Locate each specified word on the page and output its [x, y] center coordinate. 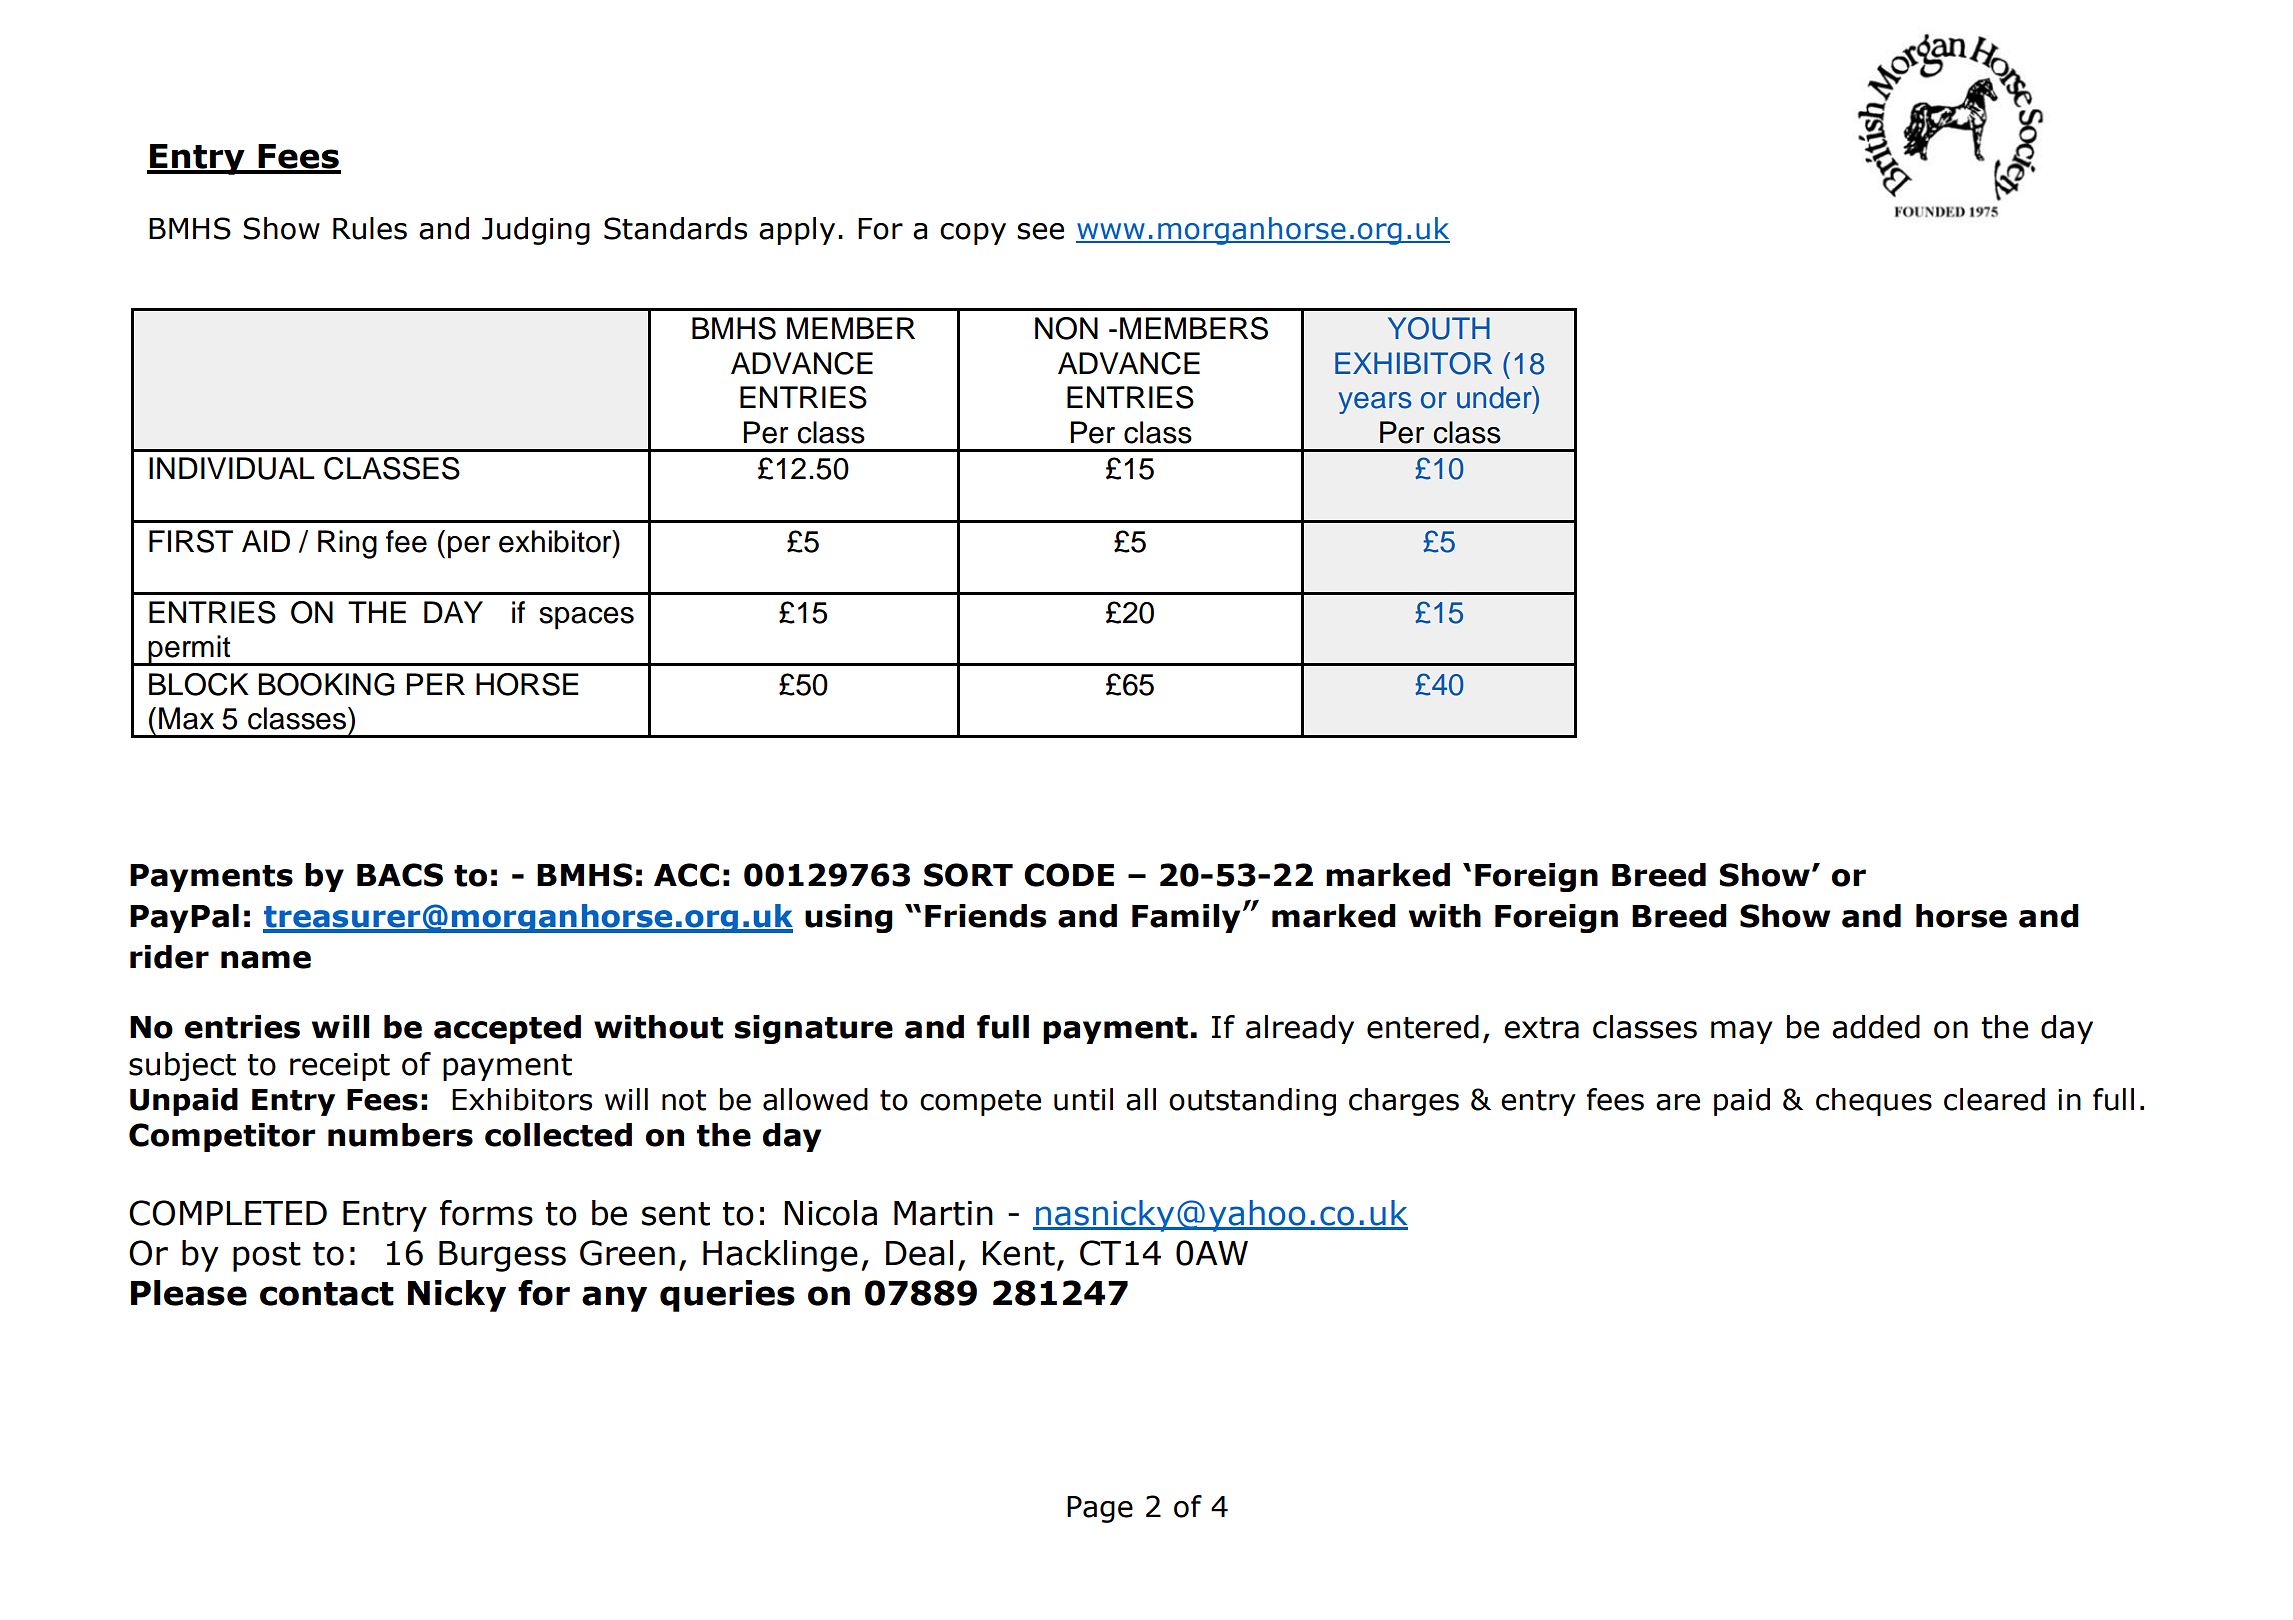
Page [1100, 1509]
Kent [1019, 1253]
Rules [370, 228]
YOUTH [1439, 328]
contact [327, 1294]
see [1040, 231]
